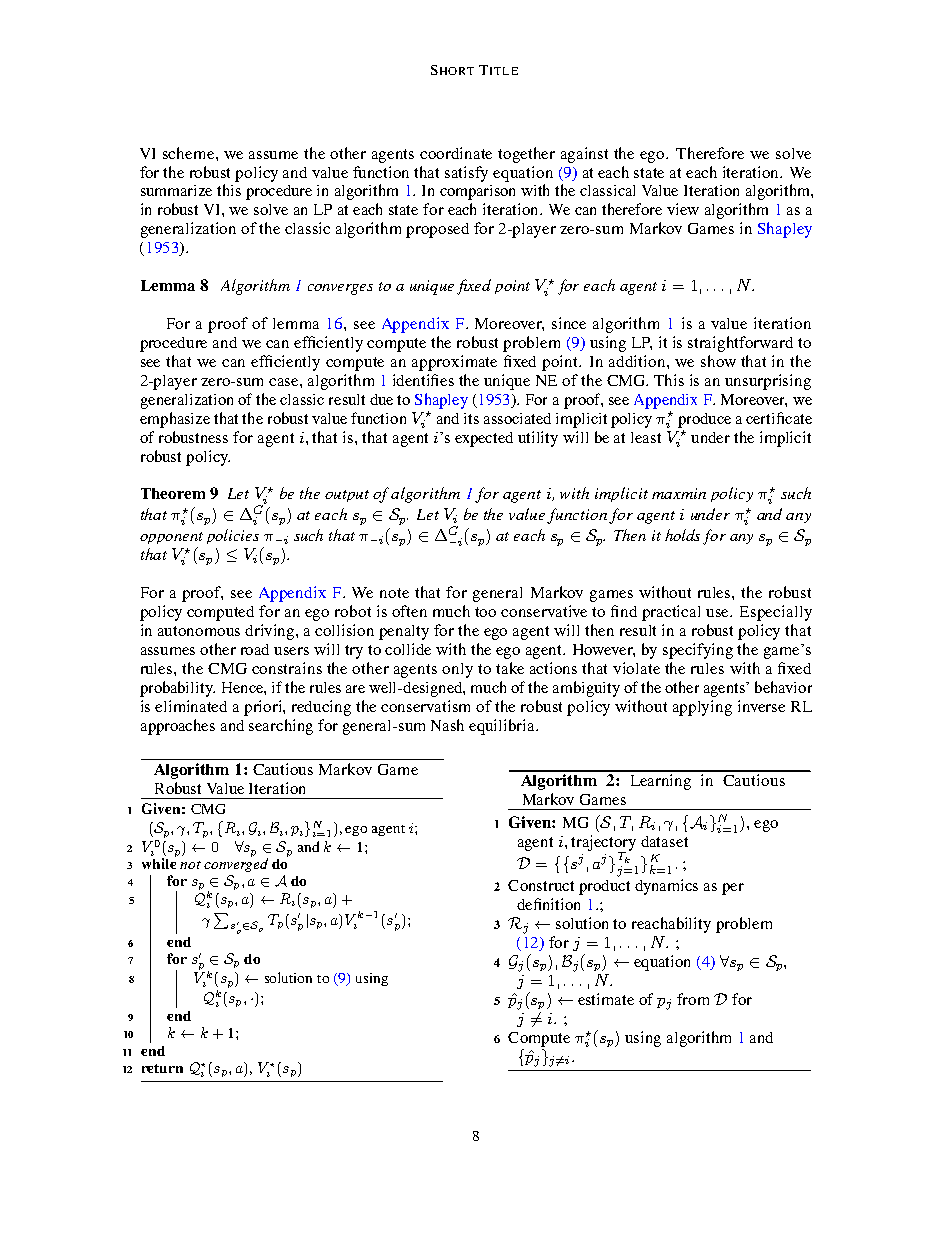 The width and height of the document is (952, 1233). What do you see at coordinates (281, 727) in the document?
I see `searching` at bounding box center [281, 727].
